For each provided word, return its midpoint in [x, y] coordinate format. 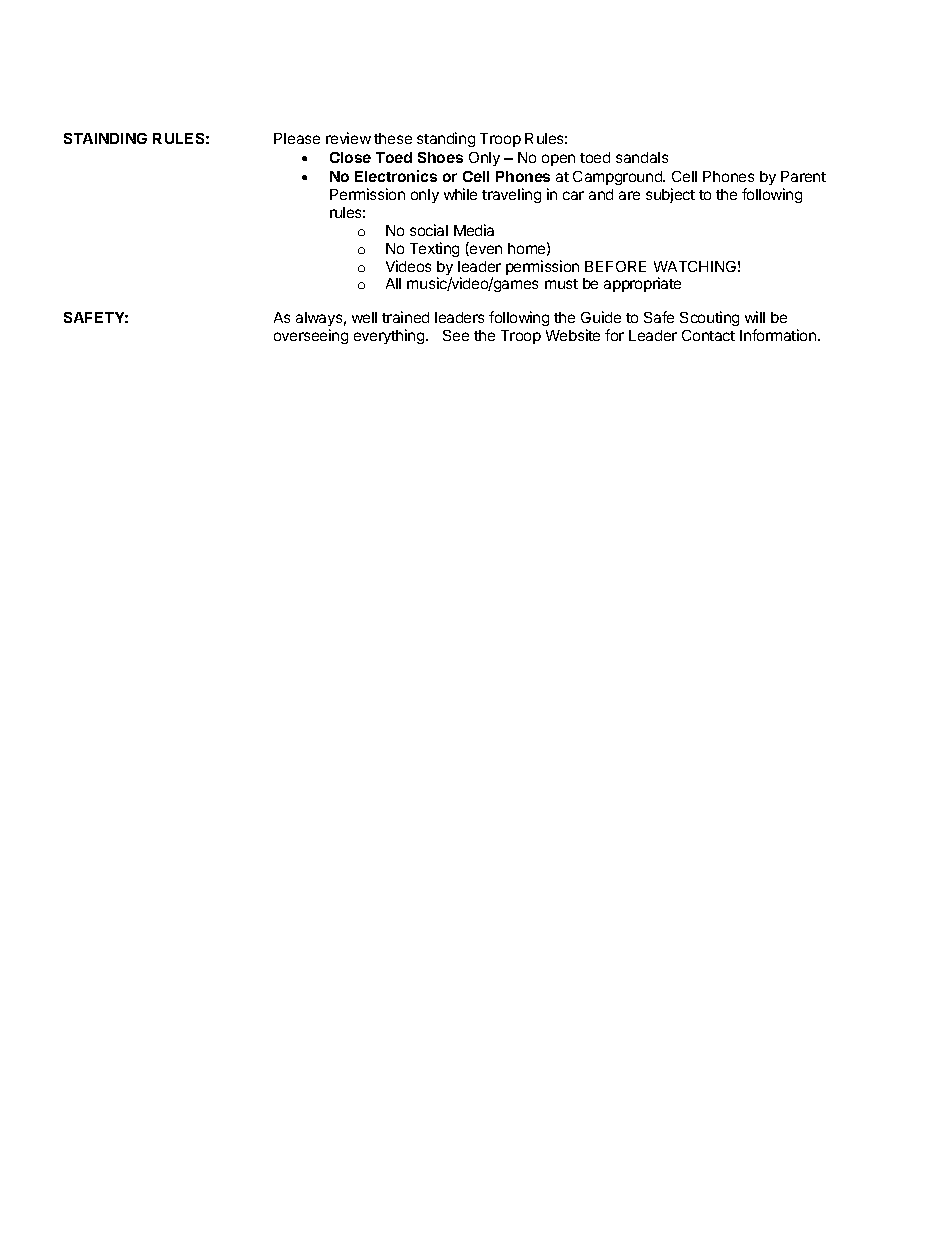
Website [573, 335]
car [573, 195]
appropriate [642, 284]
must [561, 284]
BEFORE [615, 266]
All [393, 283]
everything [390, 336]
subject [670, 195]
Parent [803, 176]
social [429, 230]
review [348, 138]
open [558, 160]
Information [778, 335]
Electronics [396, 176]
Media [474, 230]
